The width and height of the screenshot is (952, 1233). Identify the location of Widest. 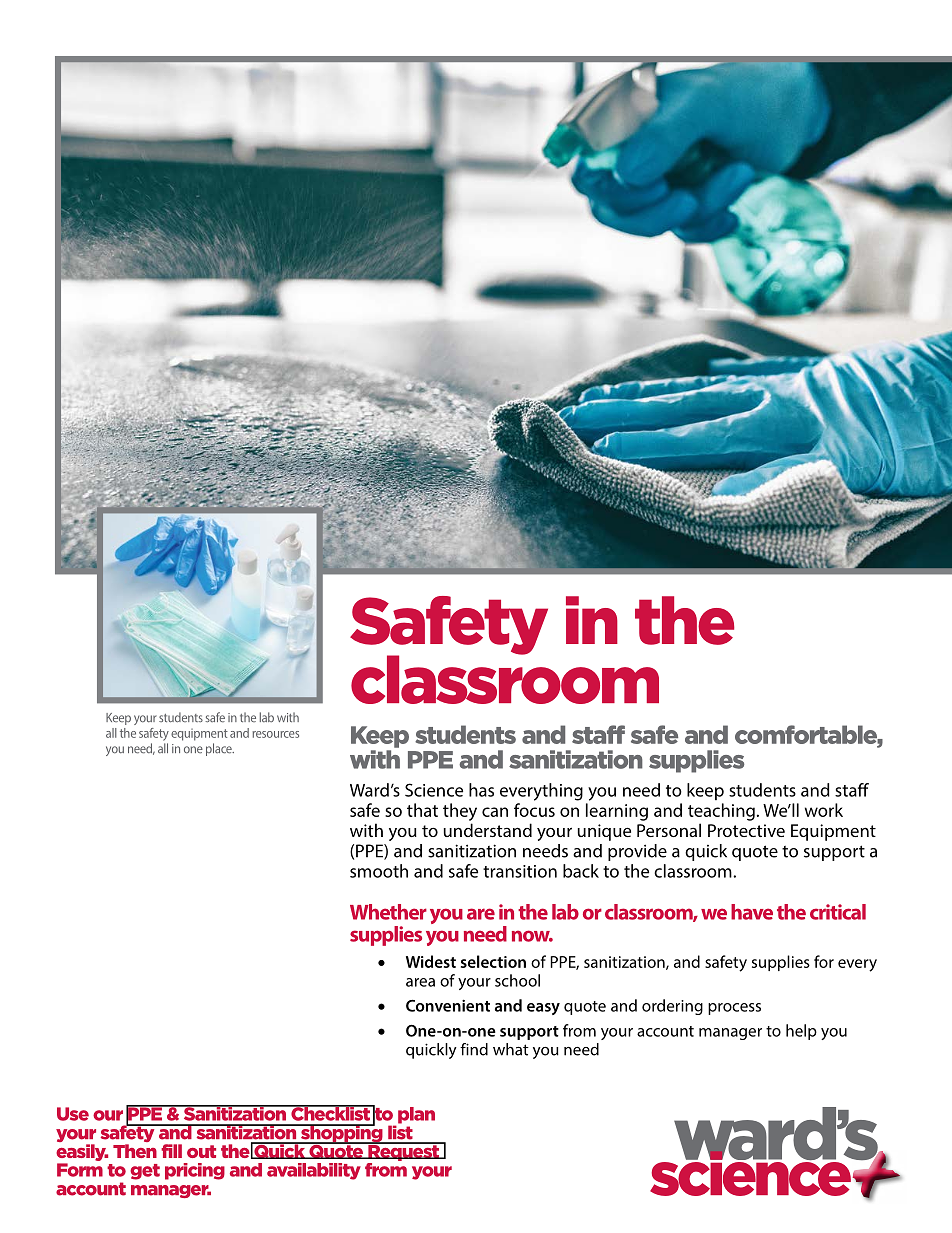
(431, 961).
